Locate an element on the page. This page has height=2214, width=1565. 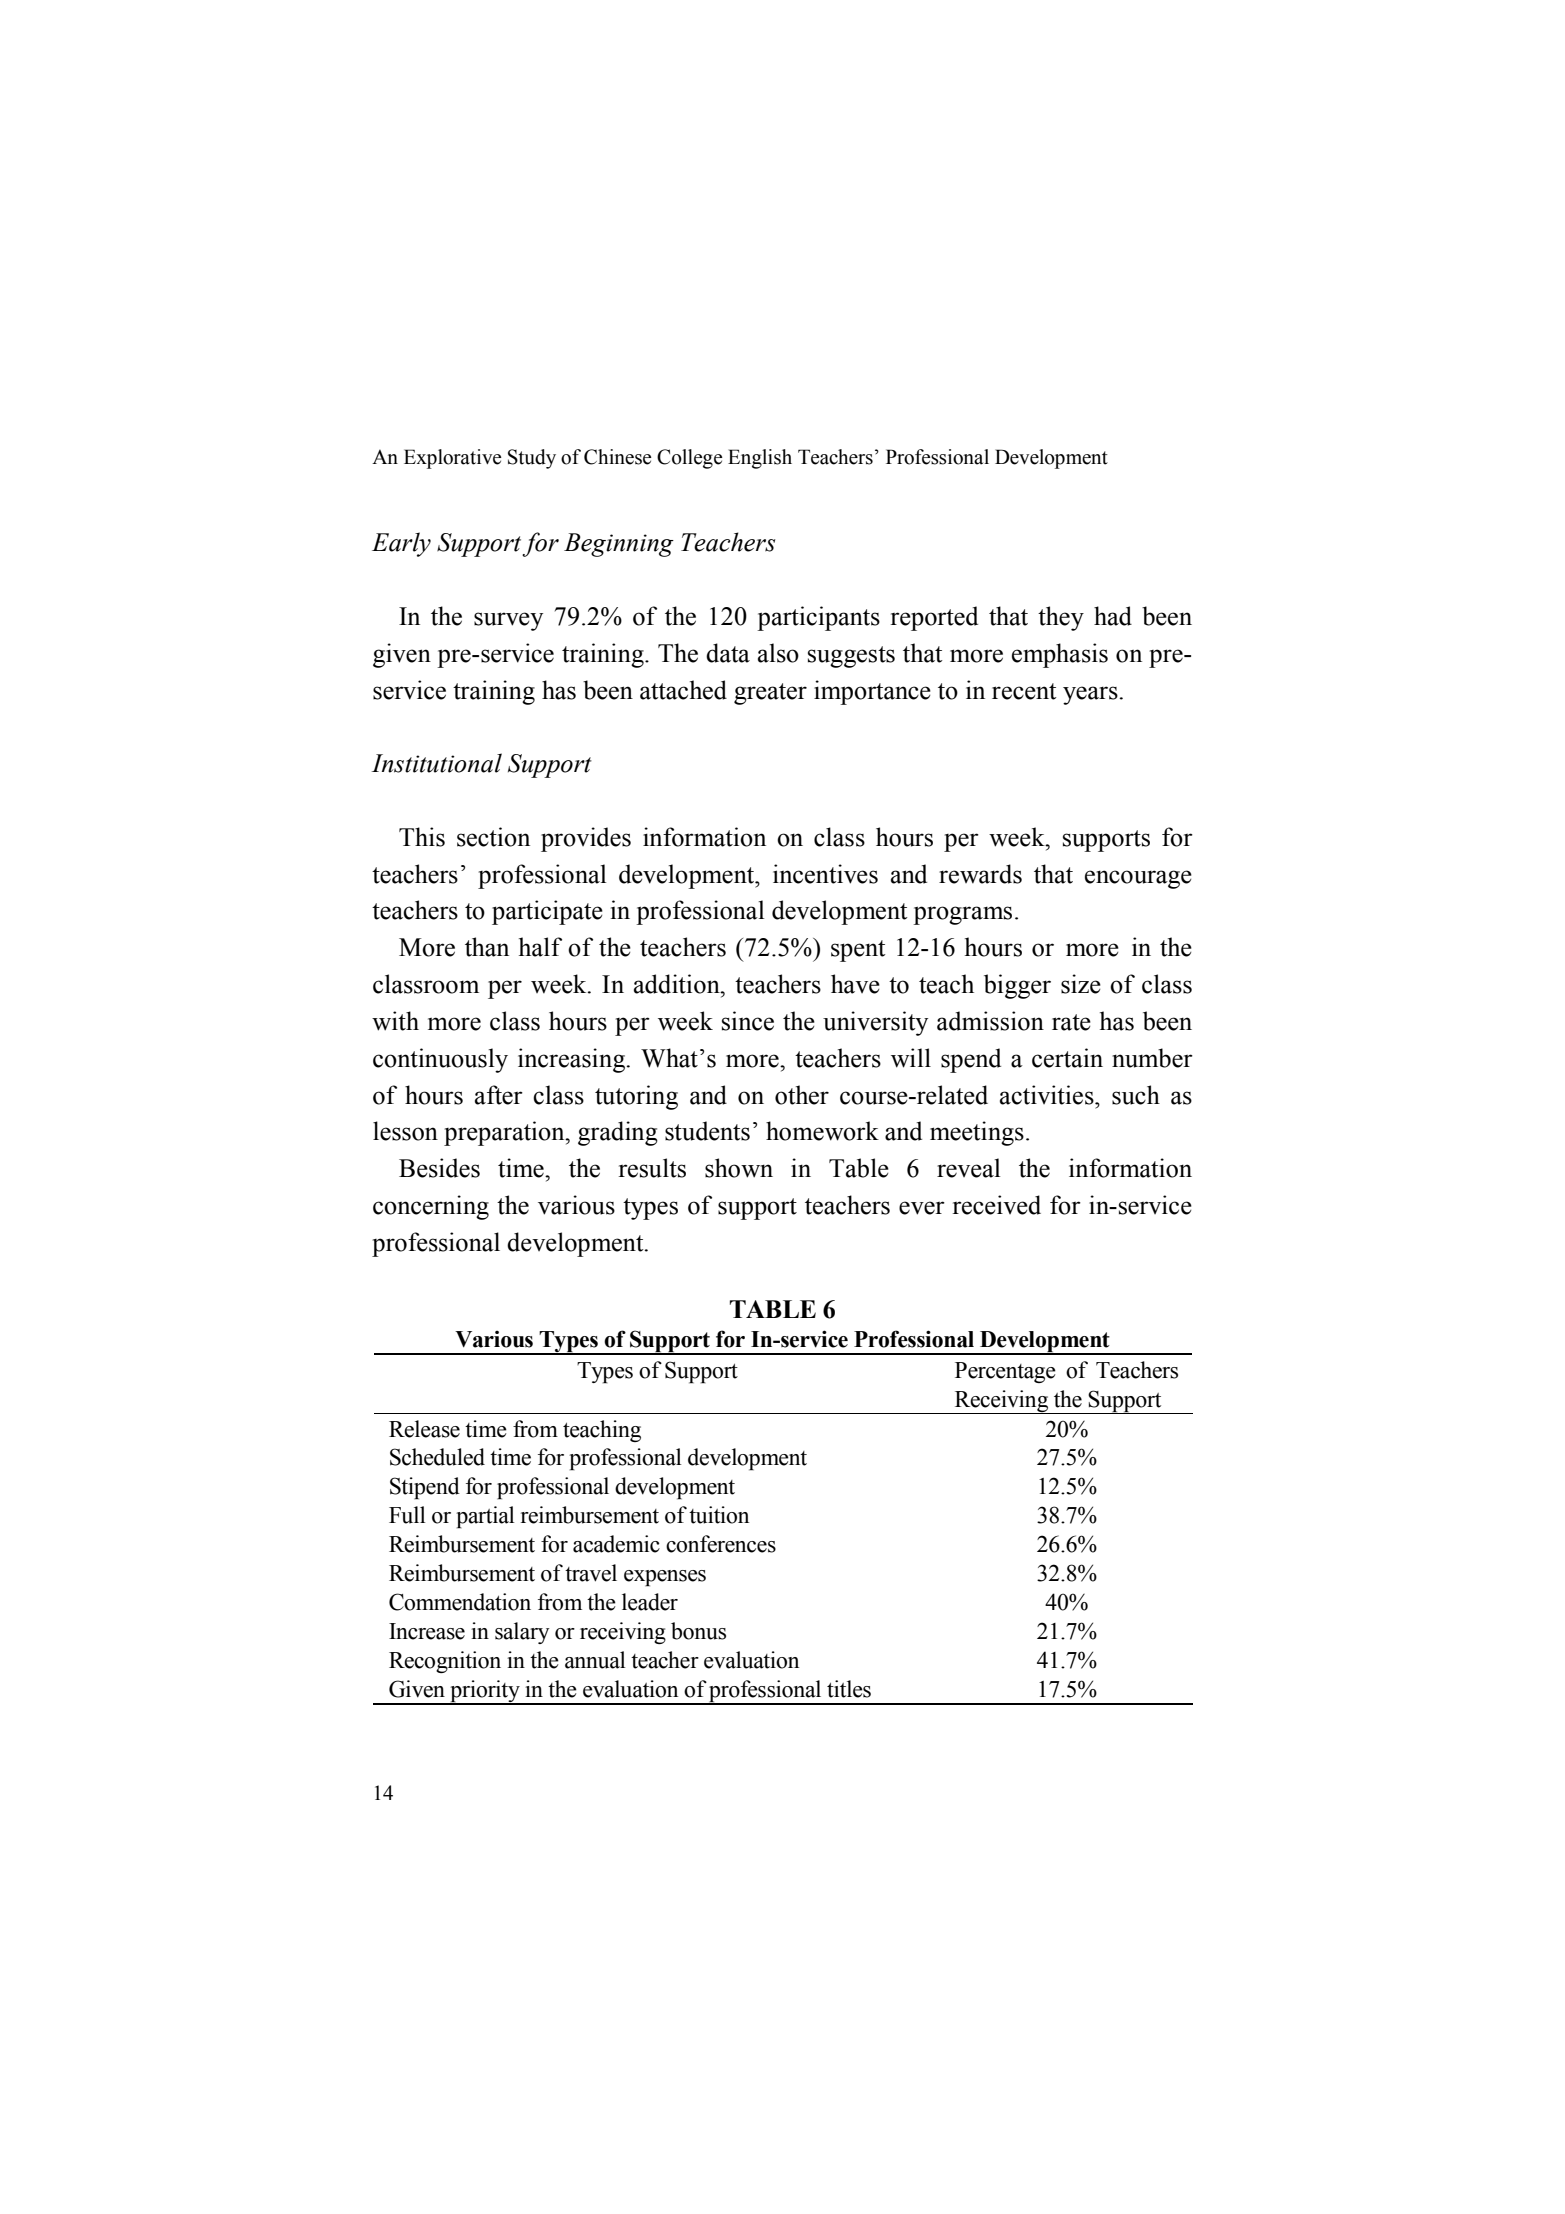
certain is located at coordinates (1067, 1058).
